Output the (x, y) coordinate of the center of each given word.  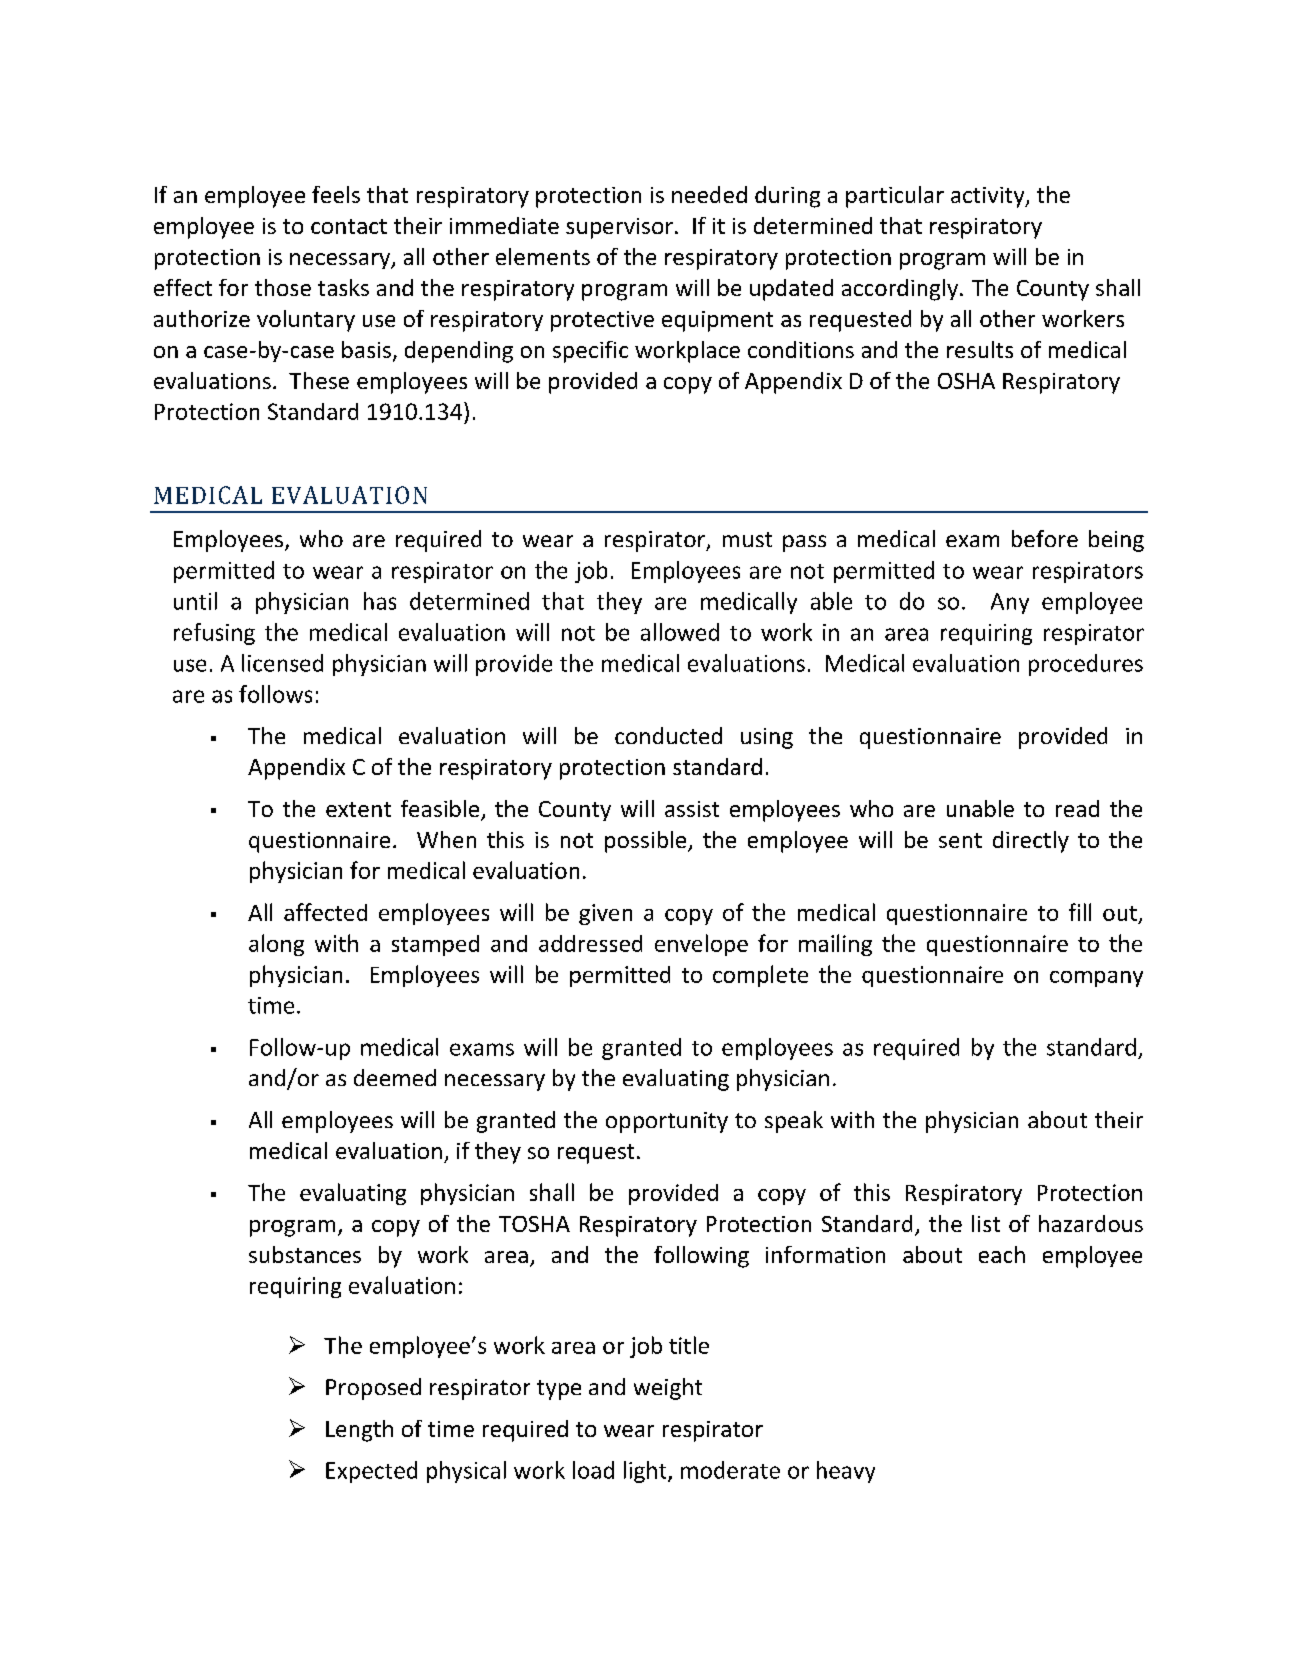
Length (359, 1431)
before (1045, 538)
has (380, 601)
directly (1031, 842)
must (747, 539)
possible (647, 842)
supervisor (619, 228)
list (986, 1223)
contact (349, 226)
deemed (395, 1077)
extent (358, 809)
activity (989, 197)
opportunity (667, 1122)
